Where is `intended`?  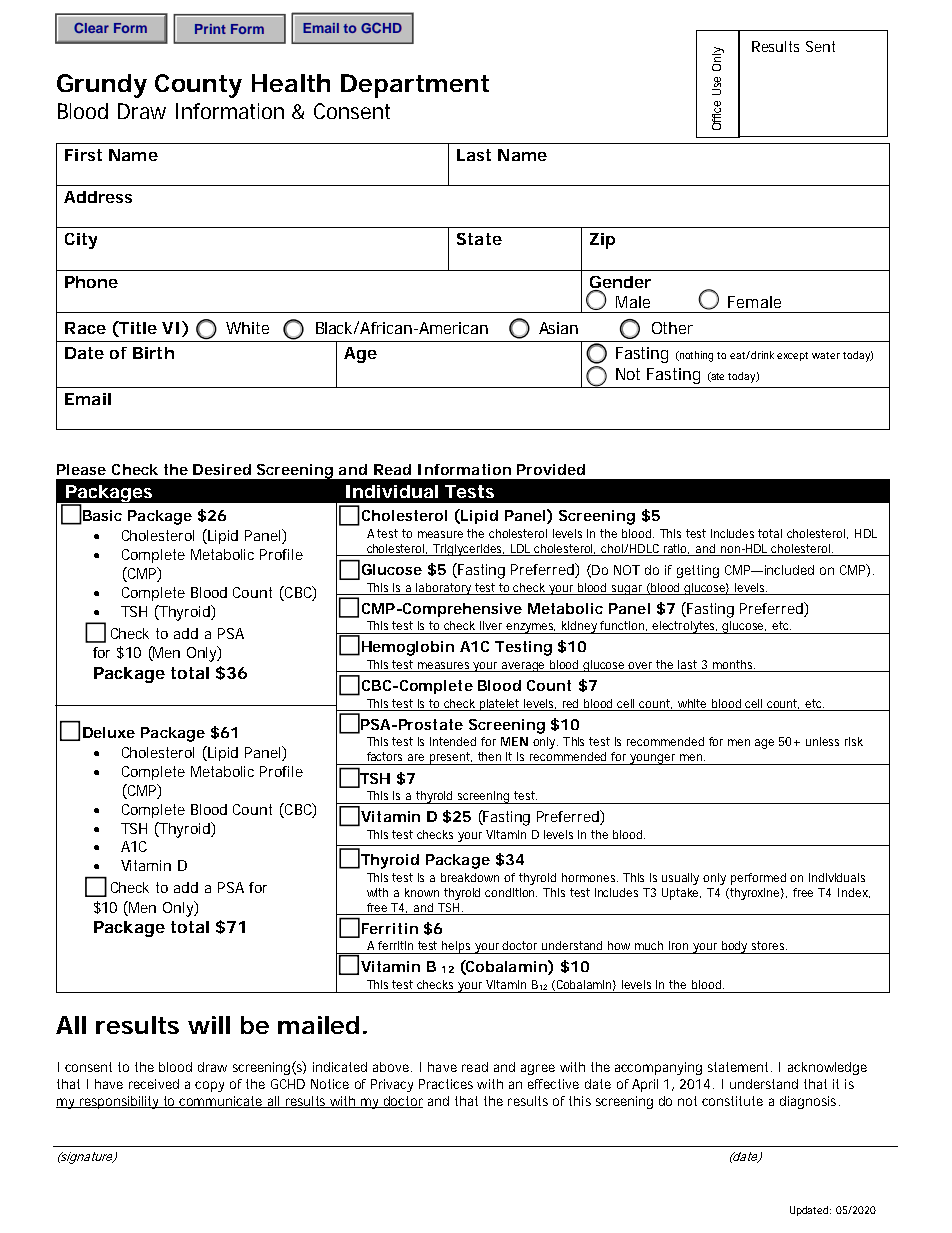
intended is located at coordinates (453, 741).
